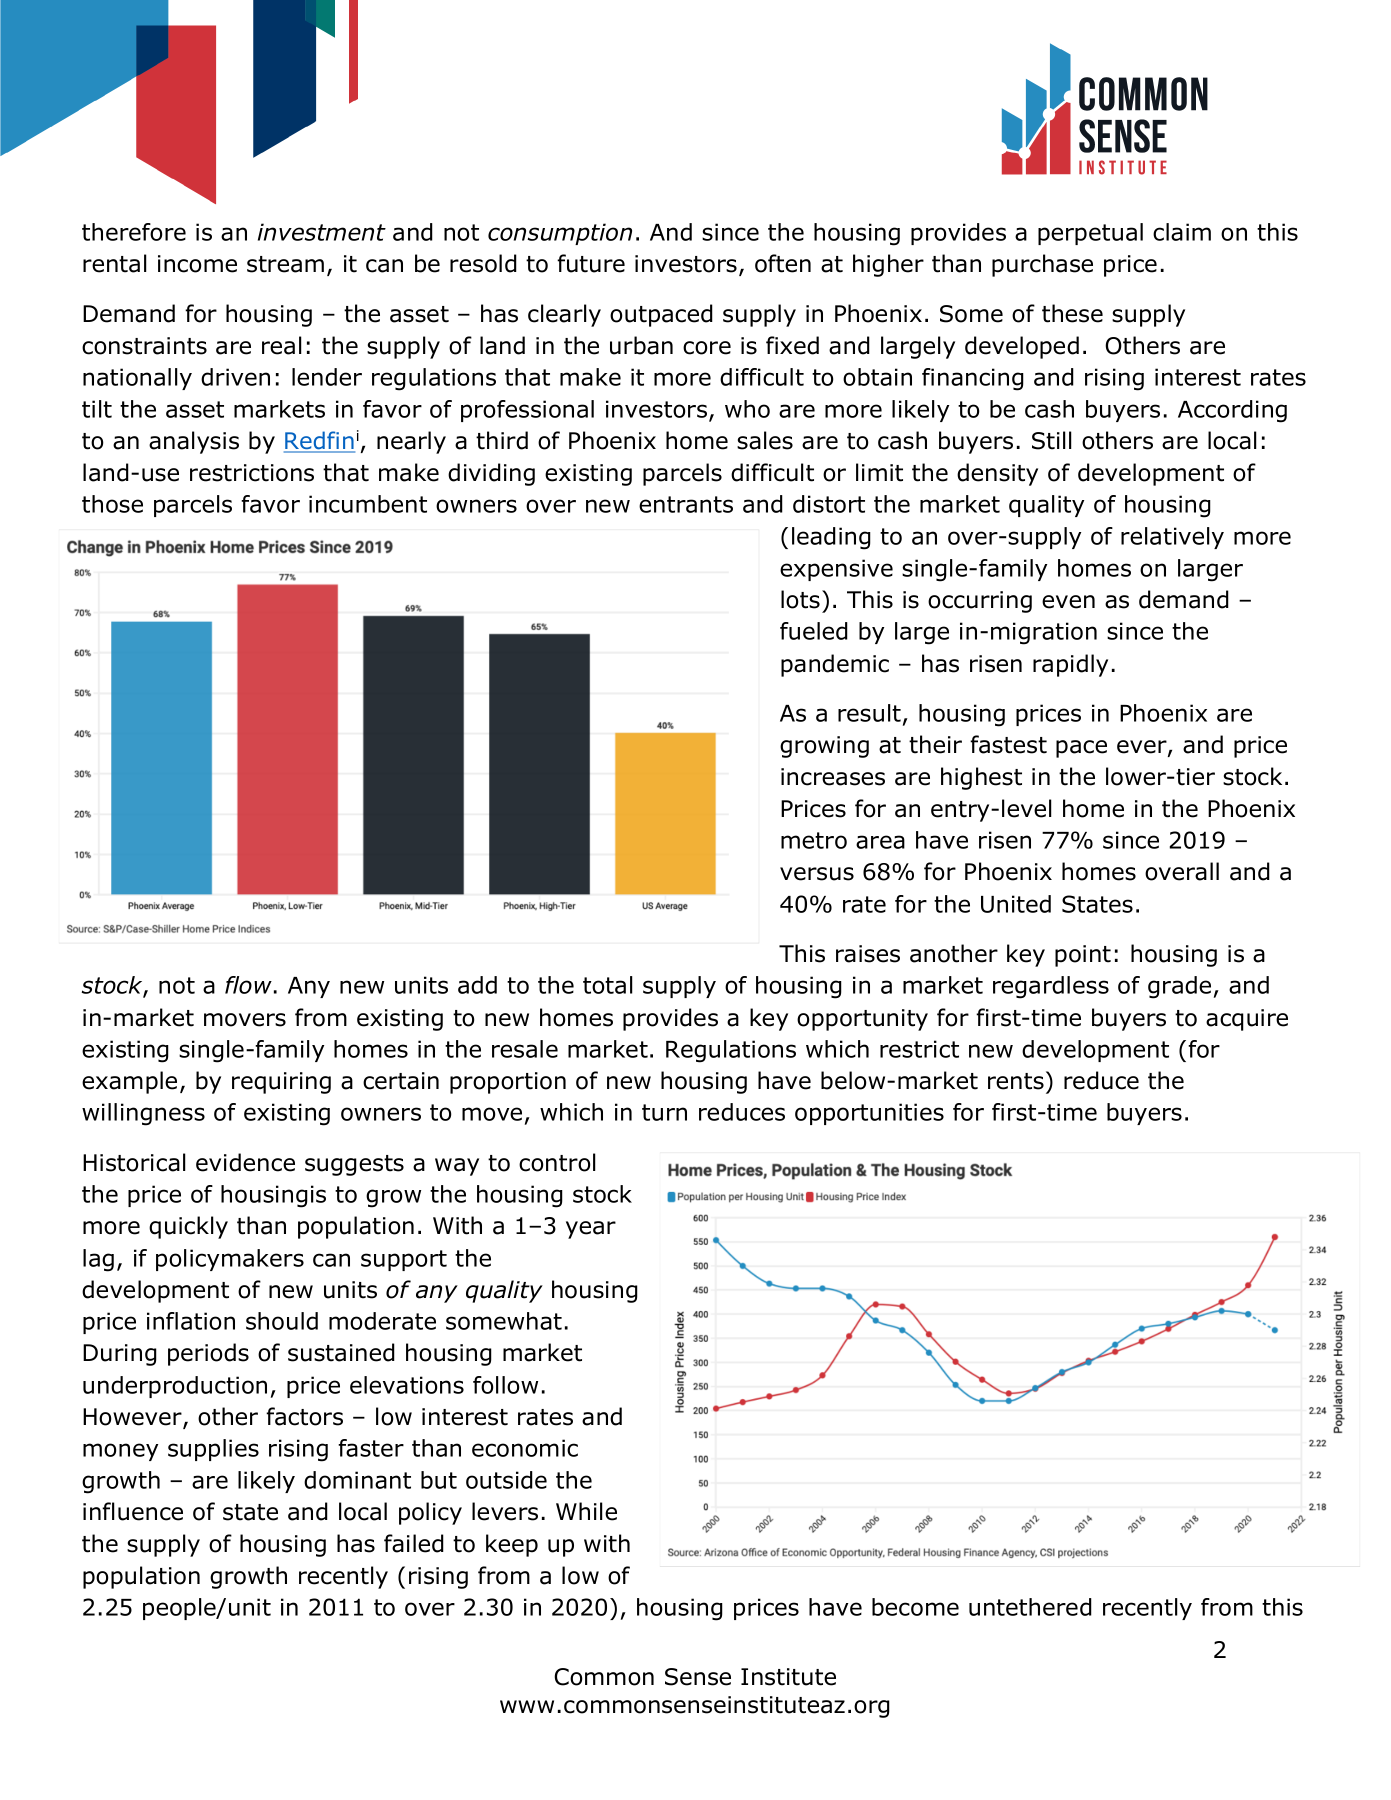  What do you see at coordinates (133, 1511) in the image?
I see `influence` at bounding box center [133, 1511].
